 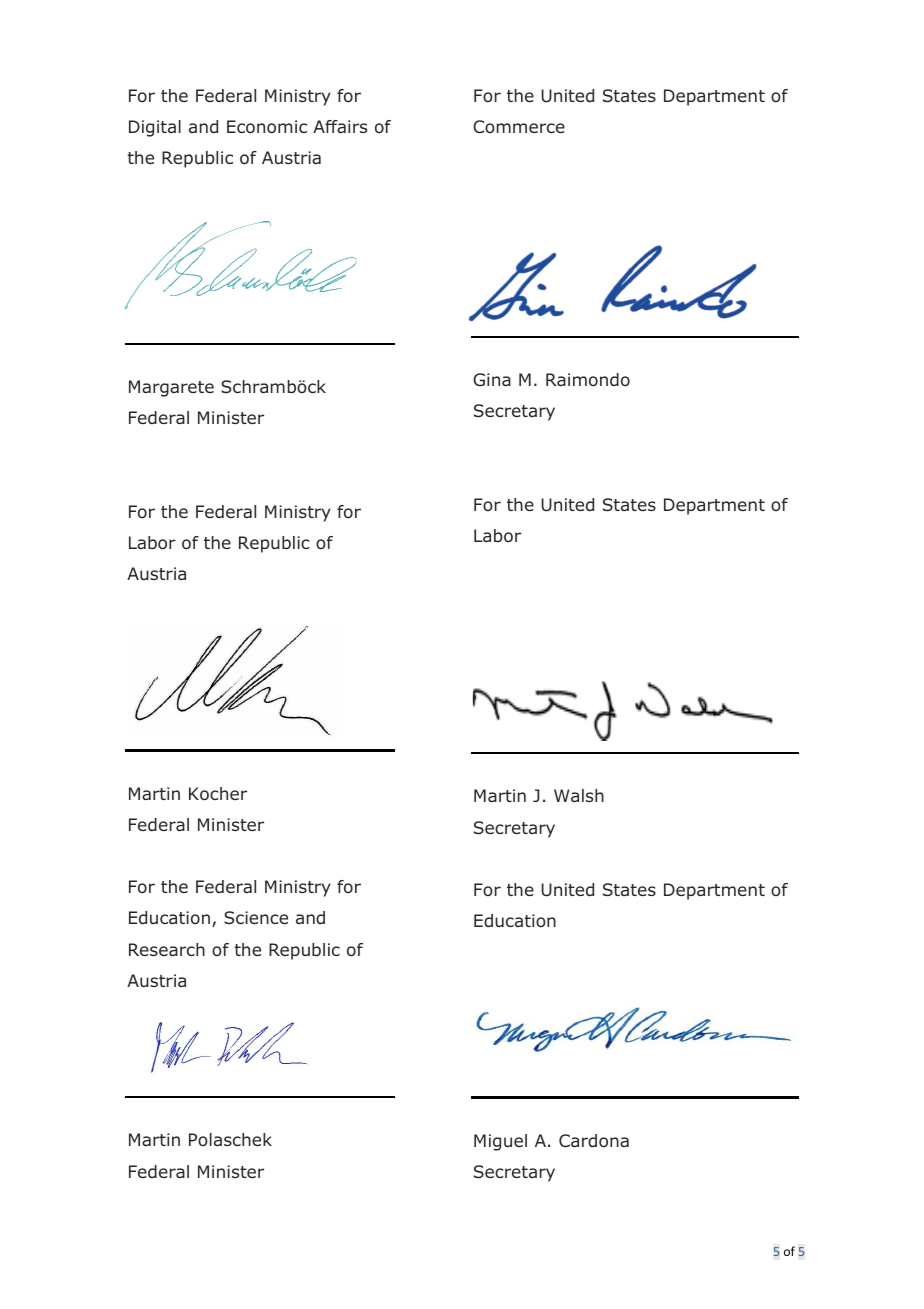 I want to click on Miguel, so click(x=500, y=1142).
